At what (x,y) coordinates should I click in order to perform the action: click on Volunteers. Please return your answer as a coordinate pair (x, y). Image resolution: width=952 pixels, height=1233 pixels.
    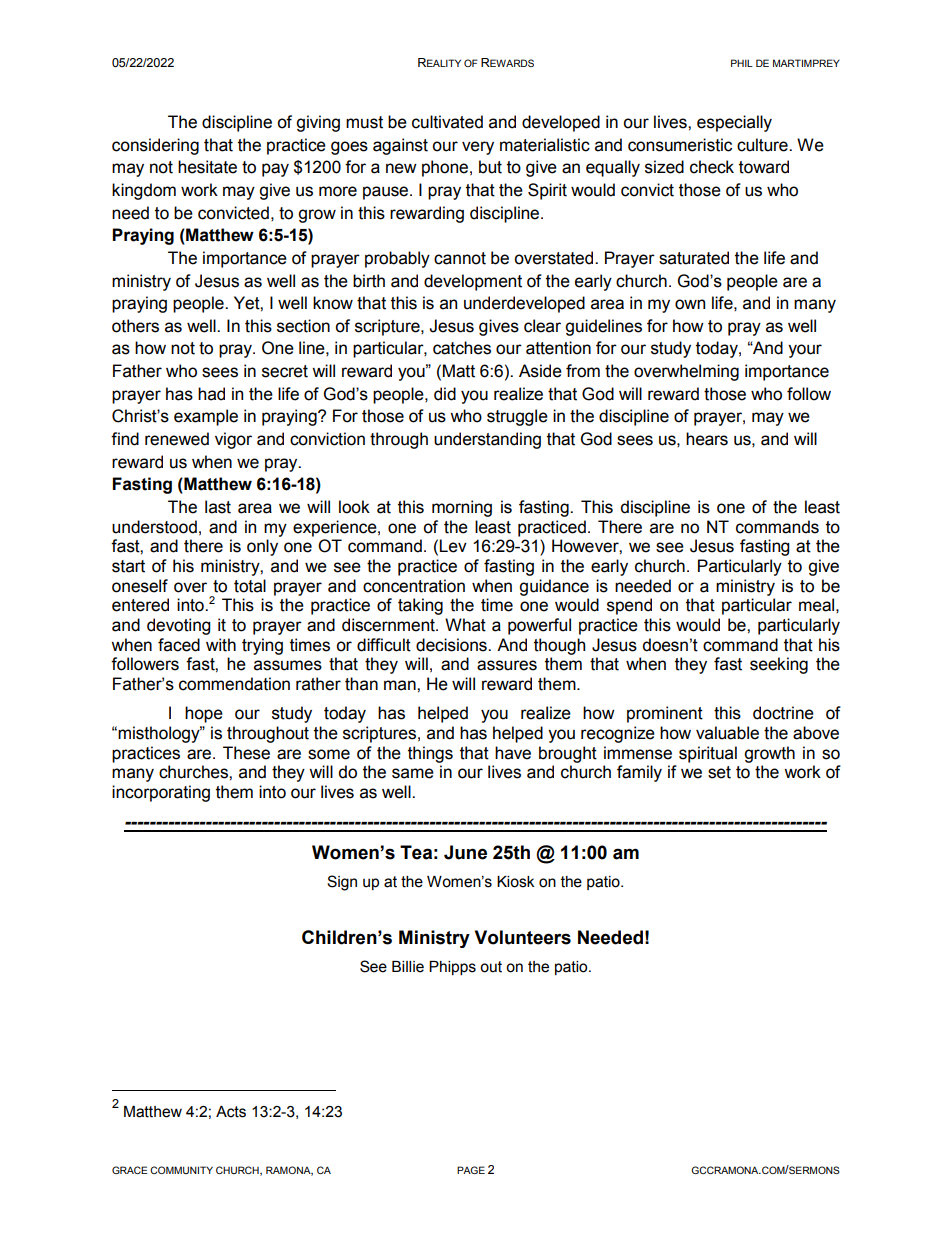
    Looking at the image, I should click on (523, 937).
